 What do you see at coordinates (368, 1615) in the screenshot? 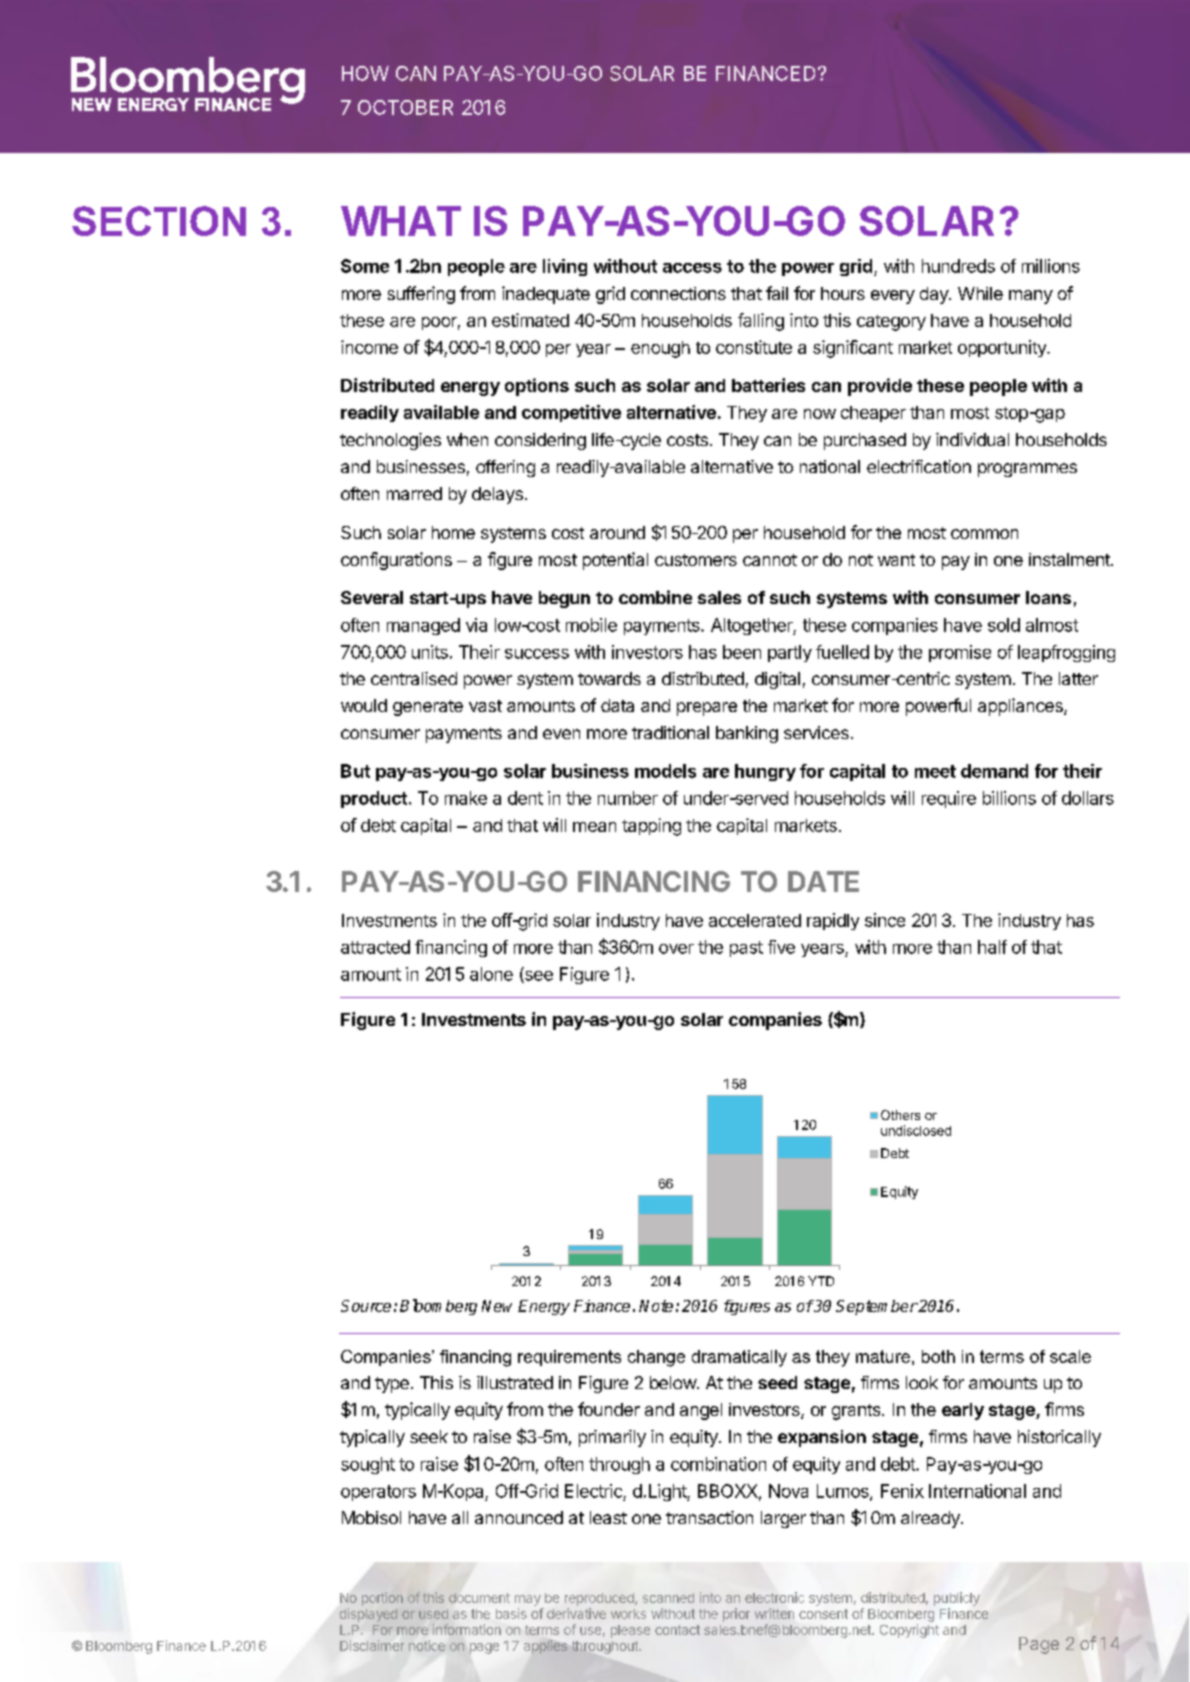
I see `displayed` at bounding box center [368, 1615].
